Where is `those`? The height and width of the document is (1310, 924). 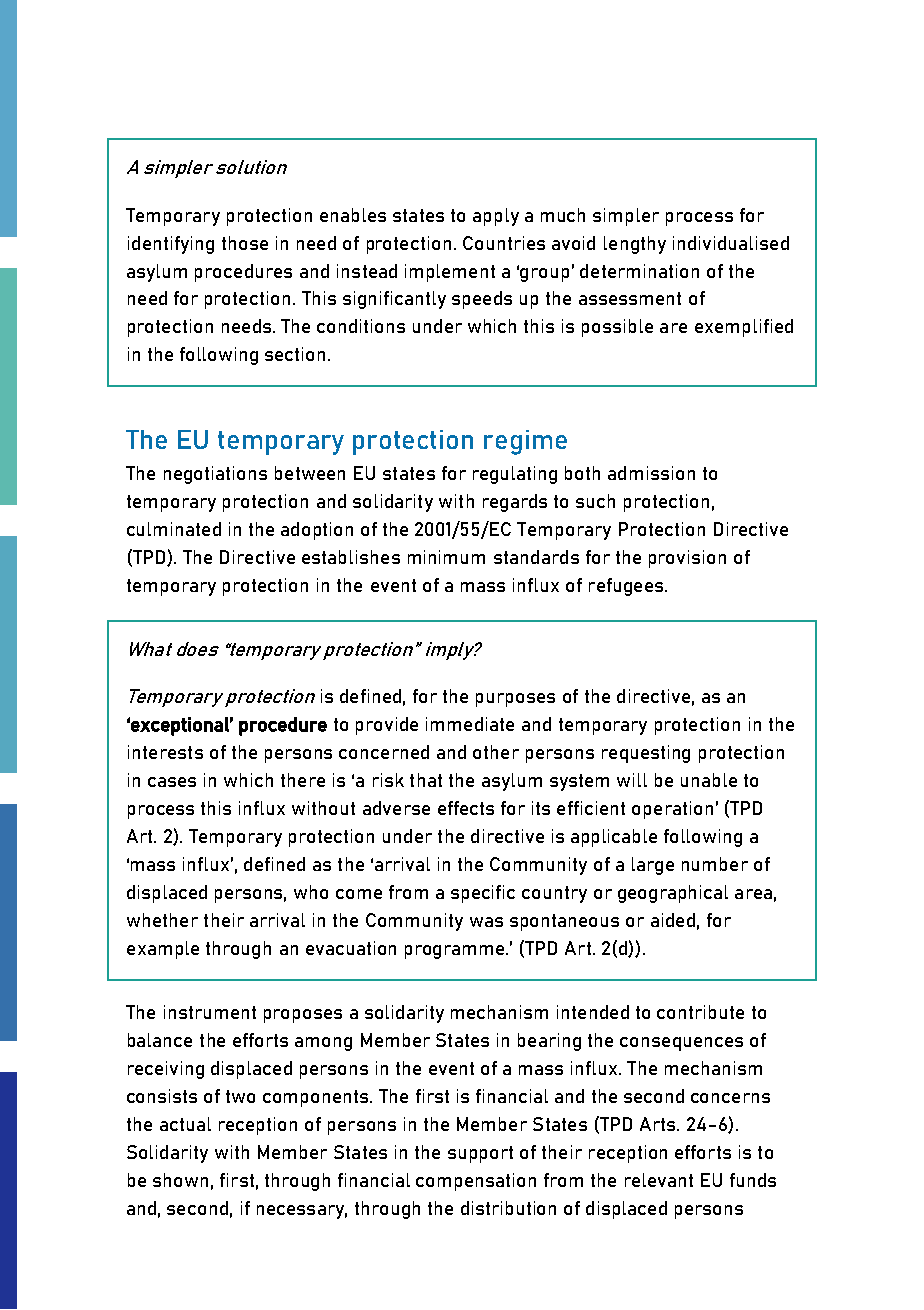
those is located at coordinates (245, 243).
